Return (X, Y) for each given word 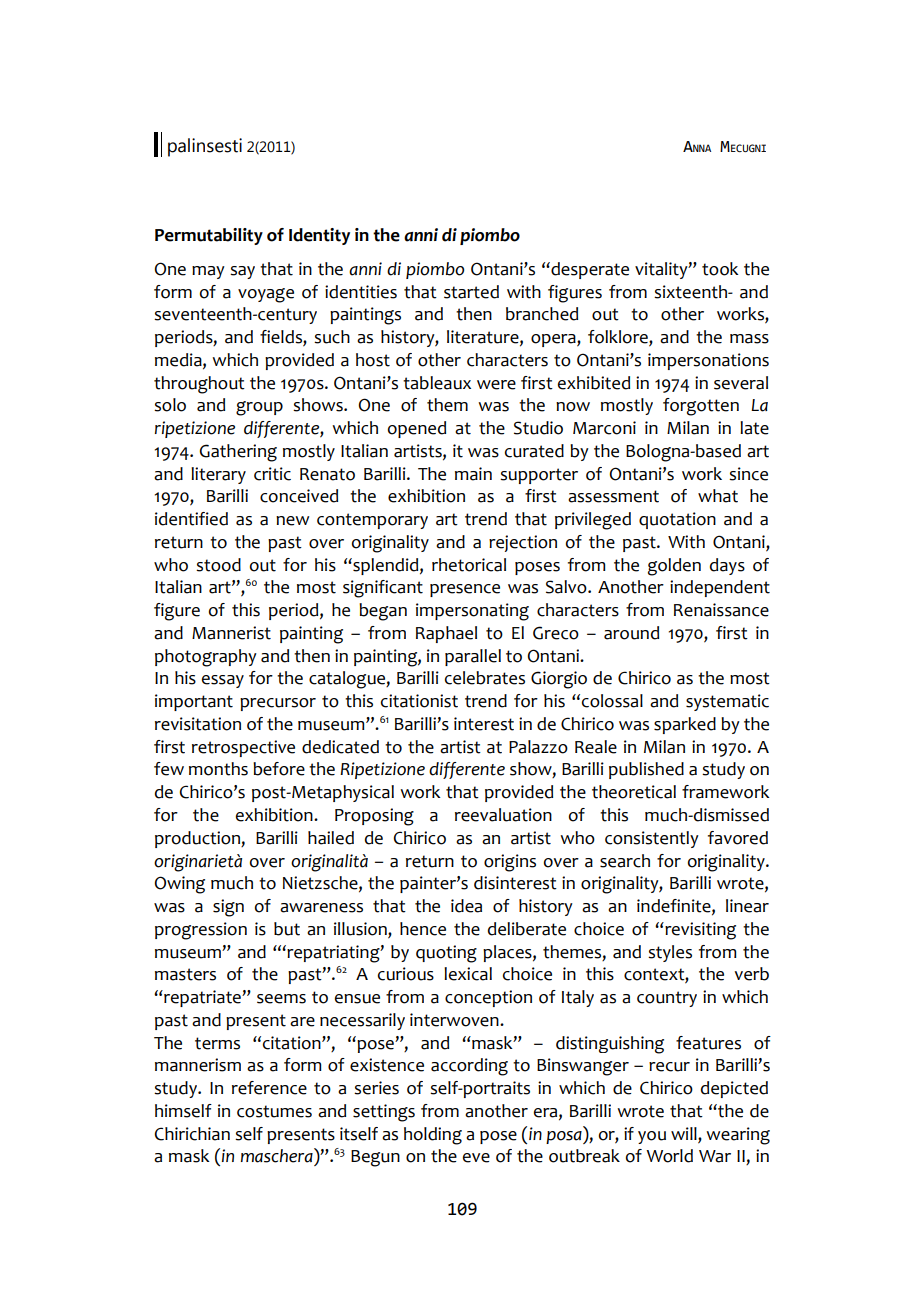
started (471, 292)
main (473, 474)
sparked (685, 725)
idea (466, 906)
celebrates (485, 678)
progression (201, 931)
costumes (274, 1111)
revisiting (699, 931)
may (208, 272)
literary (218, 475)
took (720, 269)
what (718, 496)
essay (223, 681)
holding (433, 1136)
